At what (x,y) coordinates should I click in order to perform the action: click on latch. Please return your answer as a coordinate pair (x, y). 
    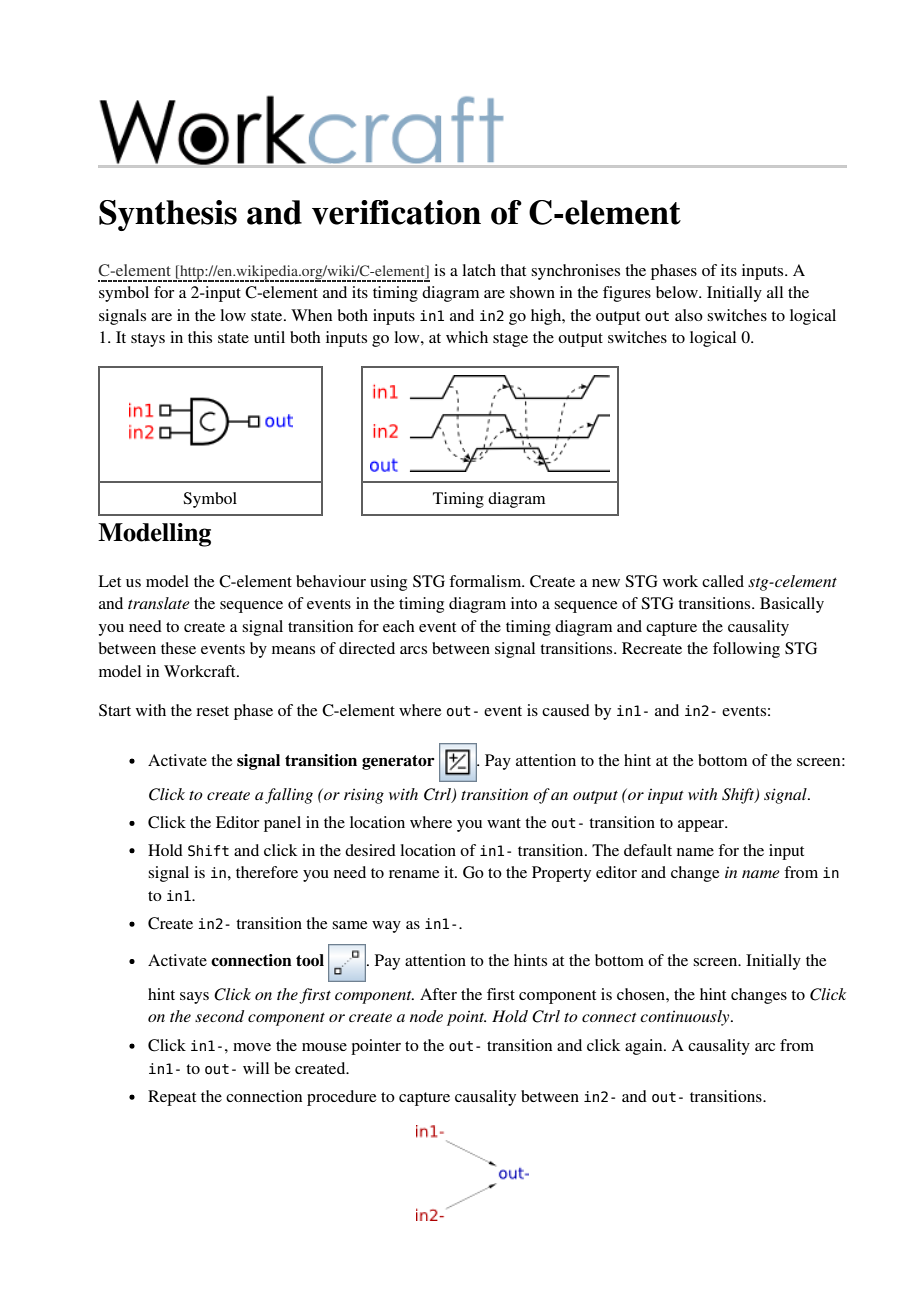
    Looking at the image, I should click on (479, 270).
